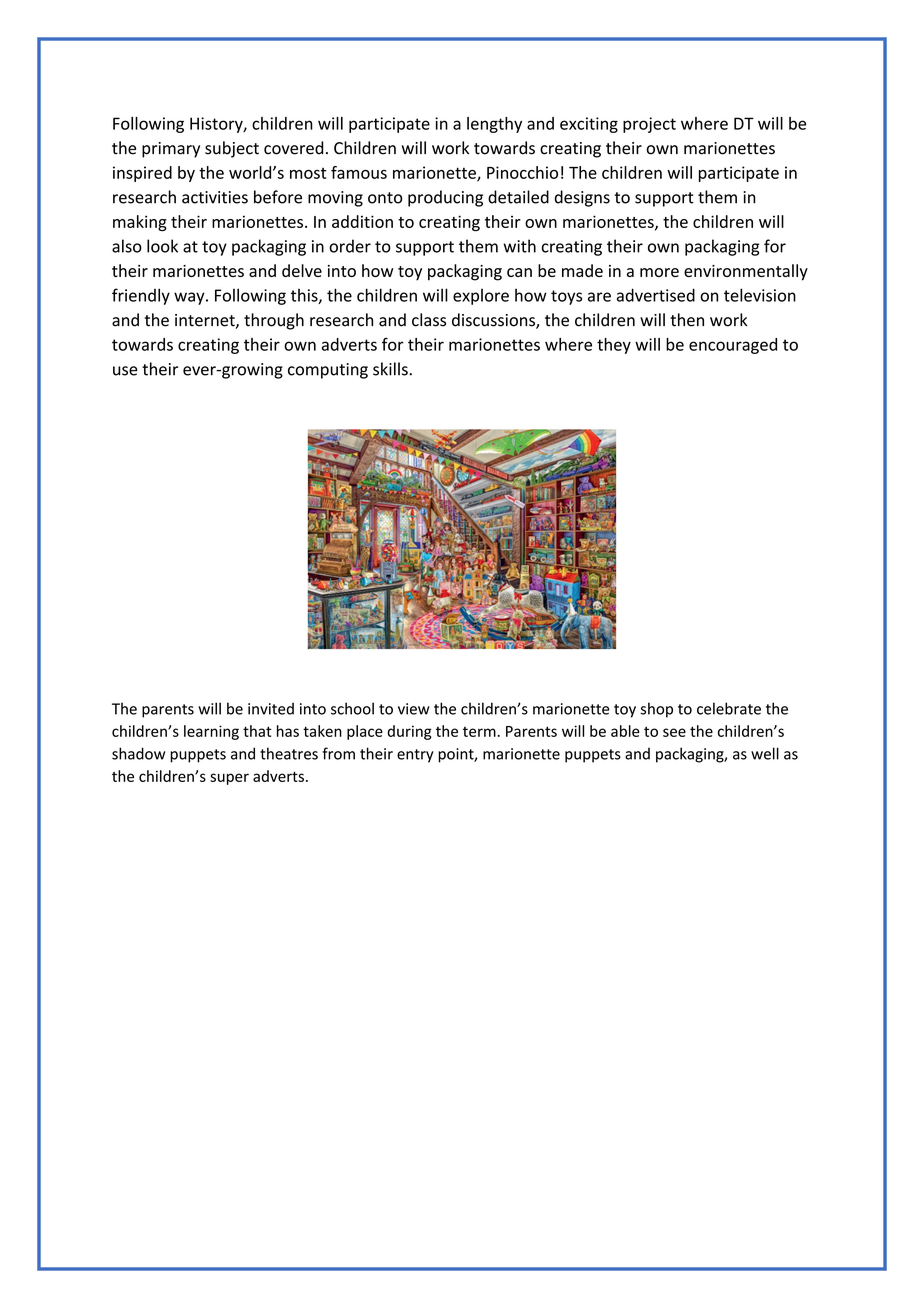 This image has width=924, height=1308. Describe the element at coordinates (674, 732) in the image. I see `see` at that location.
